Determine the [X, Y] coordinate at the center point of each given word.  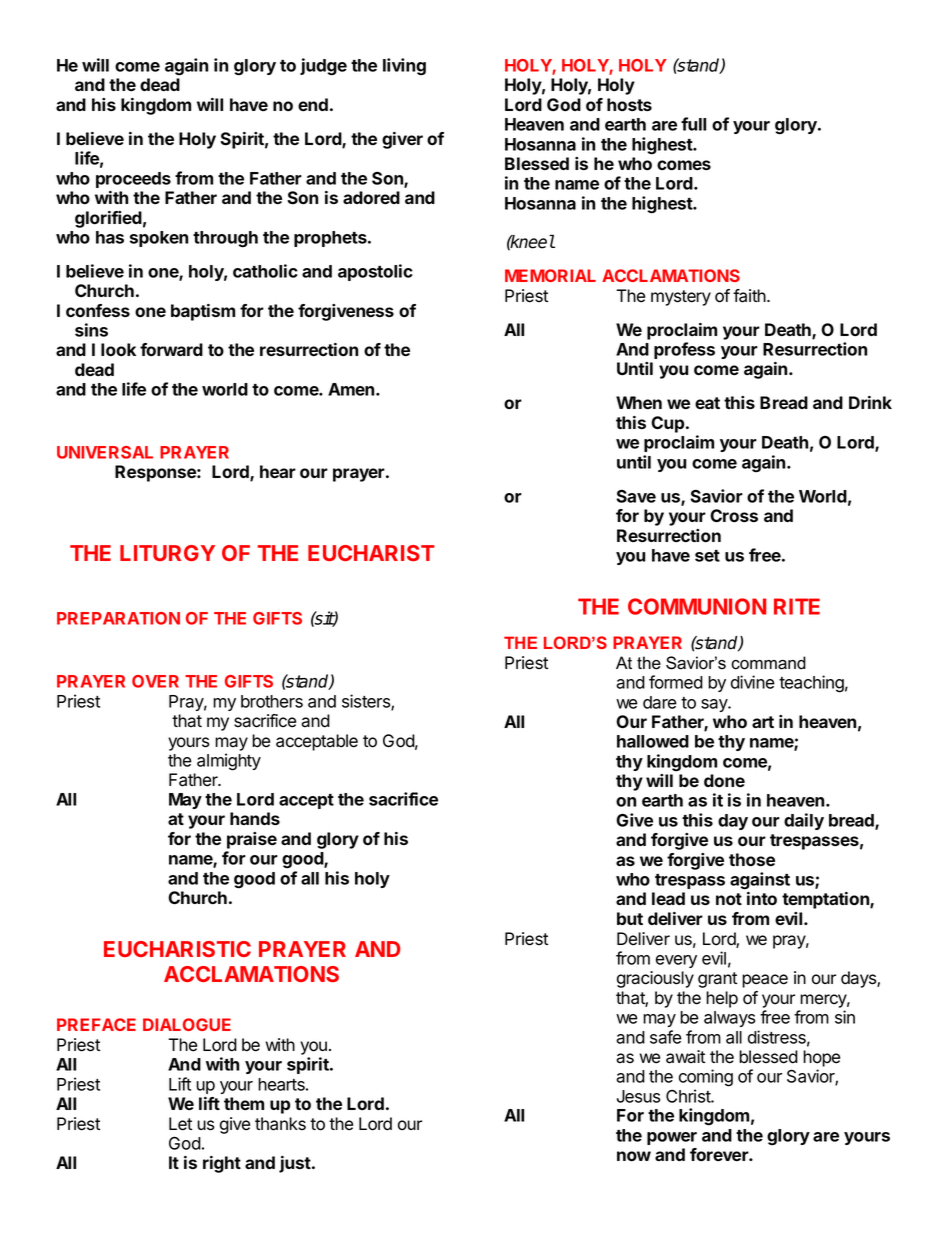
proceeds [133, 180]
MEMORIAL [550, 275]
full [693, 124]
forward [171, 349]
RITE [797, 606]
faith [750, 296]
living [404, 67]
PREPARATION [118, 618]
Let [180, 1124]
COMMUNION [697, 606]
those [752, 859]
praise [252, 840]
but [630, 918]
